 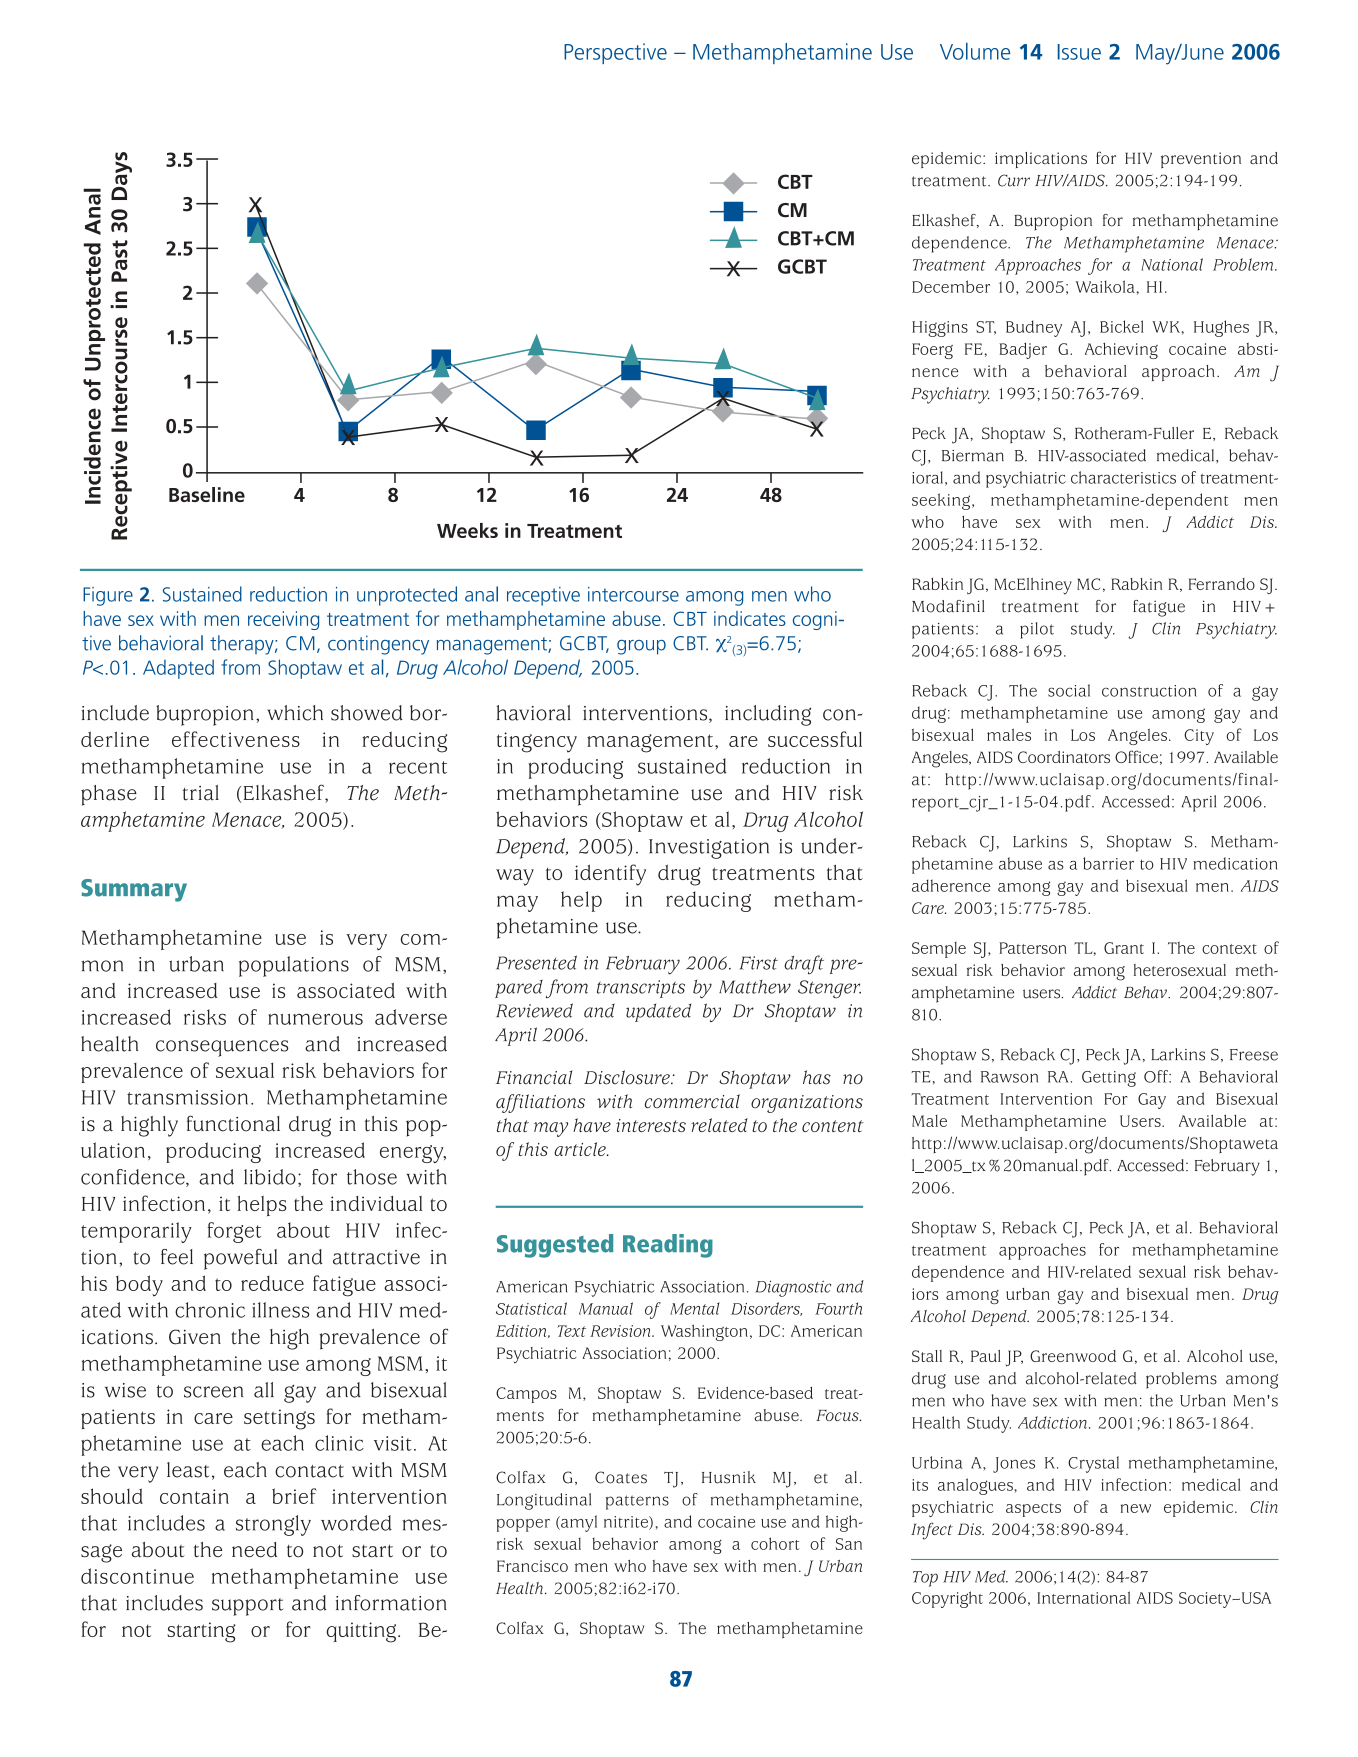 I want to click on identify, so click(x=610, y=875).
